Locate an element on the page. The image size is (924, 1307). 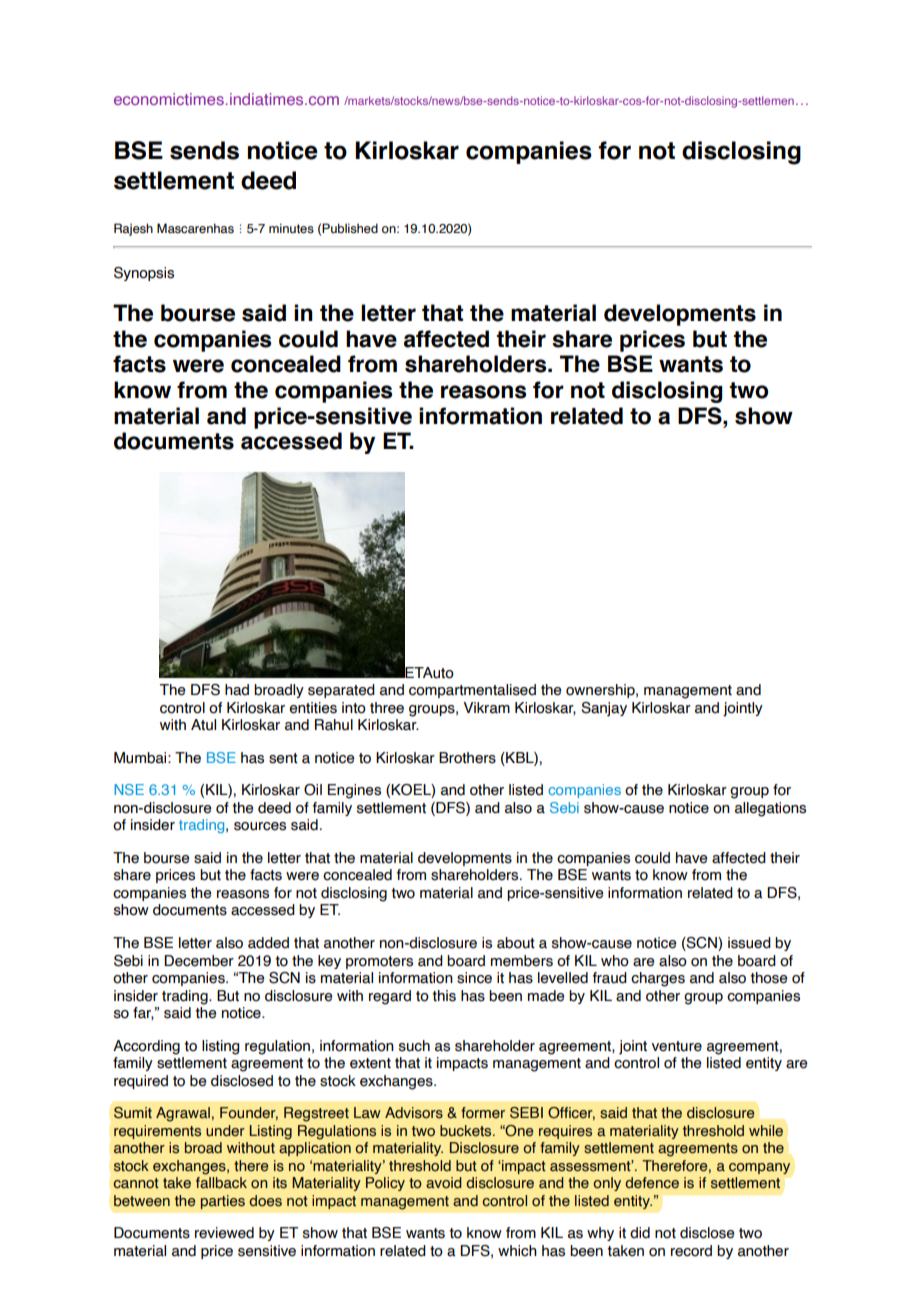
this is located at coordinates (444, 996).
